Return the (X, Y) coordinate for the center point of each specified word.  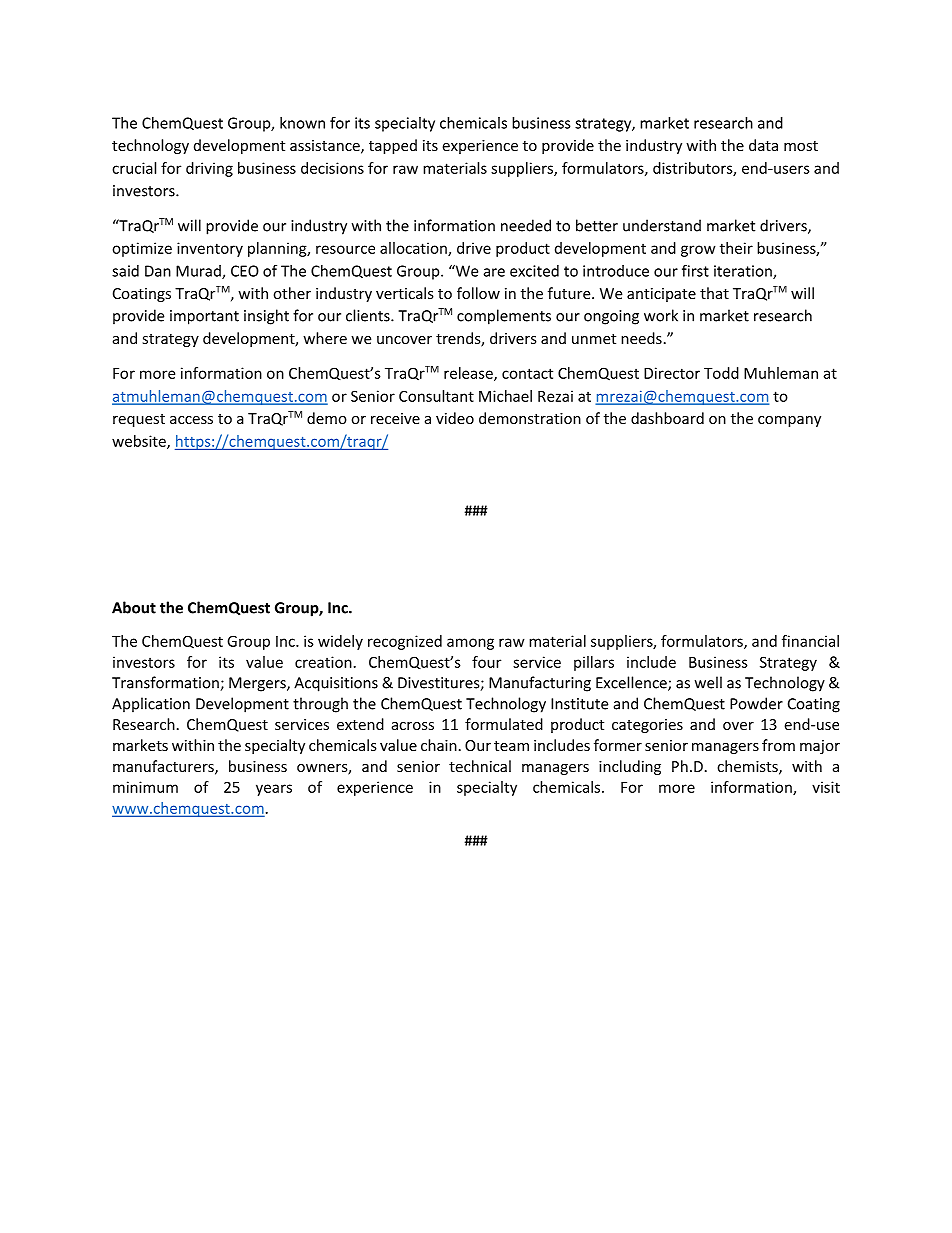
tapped (393, 146)
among (470, 644)
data (763, 145)
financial (810, 641)
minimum (145, 787)
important (204, 317)
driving (209, 169)
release (469, 374)
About (134, 607)
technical (480, 766)
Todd (721, 373)
